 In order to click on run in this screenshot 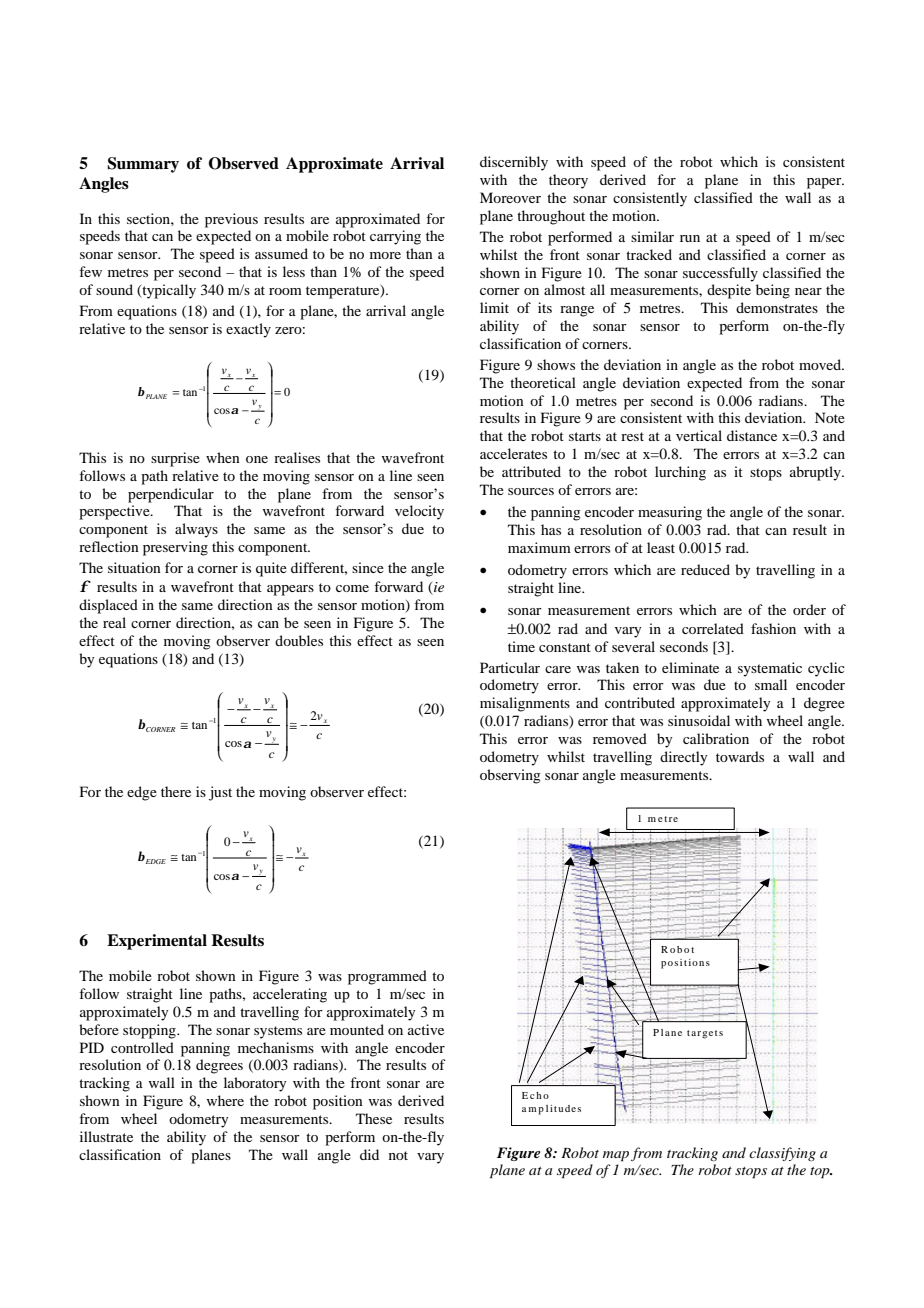, I will do `click(690, 238)`.
